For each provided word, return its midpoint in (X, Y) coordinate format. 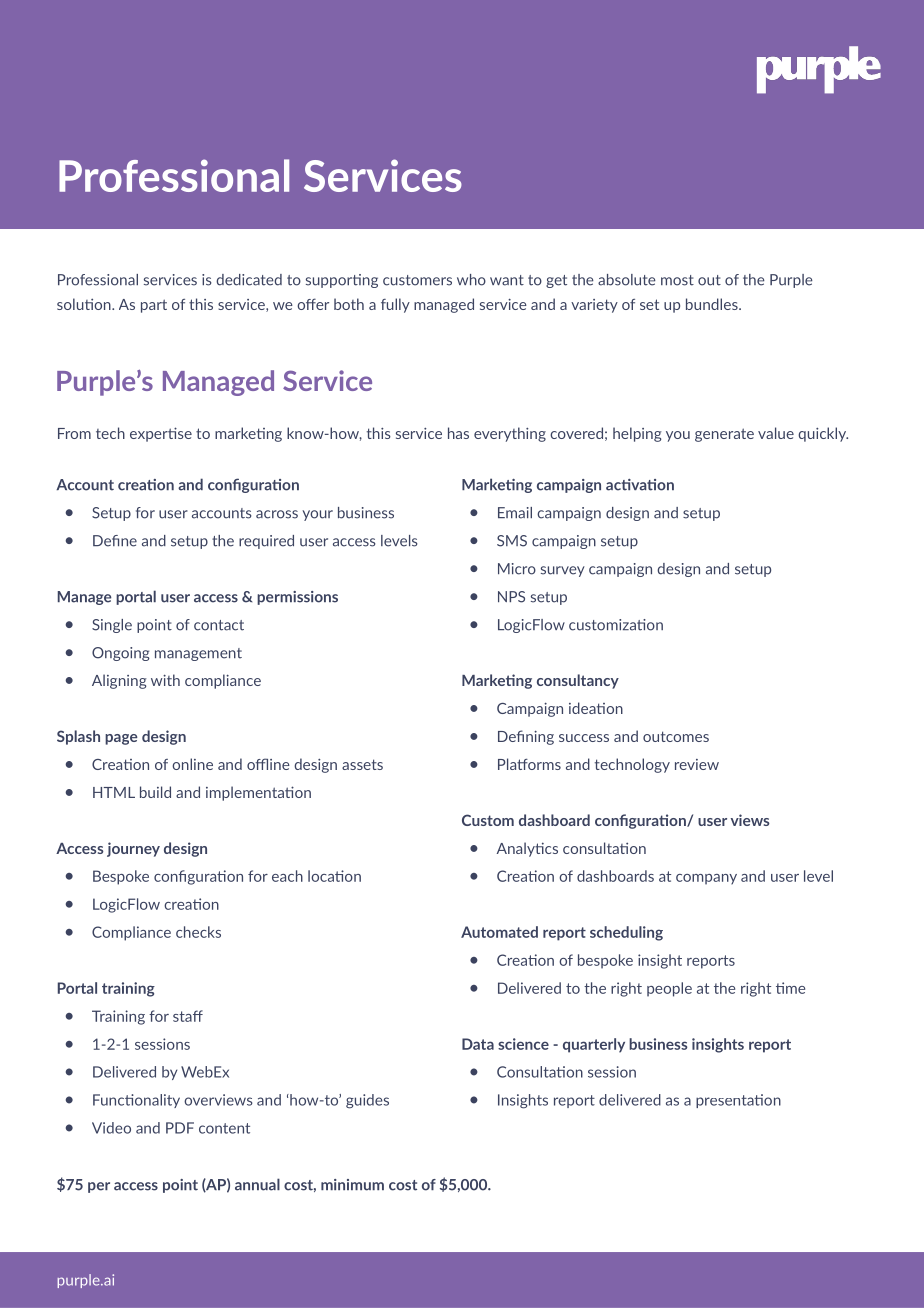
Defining (526, 737)
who (471, 280)
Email (515, 513)
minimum (352, 1185)
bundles (713, 304)
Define (115, 541)
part (154, 306)
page (121, 739)
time (790, 988)
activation (640, 485)
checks (198, 932)
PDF (180, 1128)
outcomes (676, 736)
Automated (499, 932)
